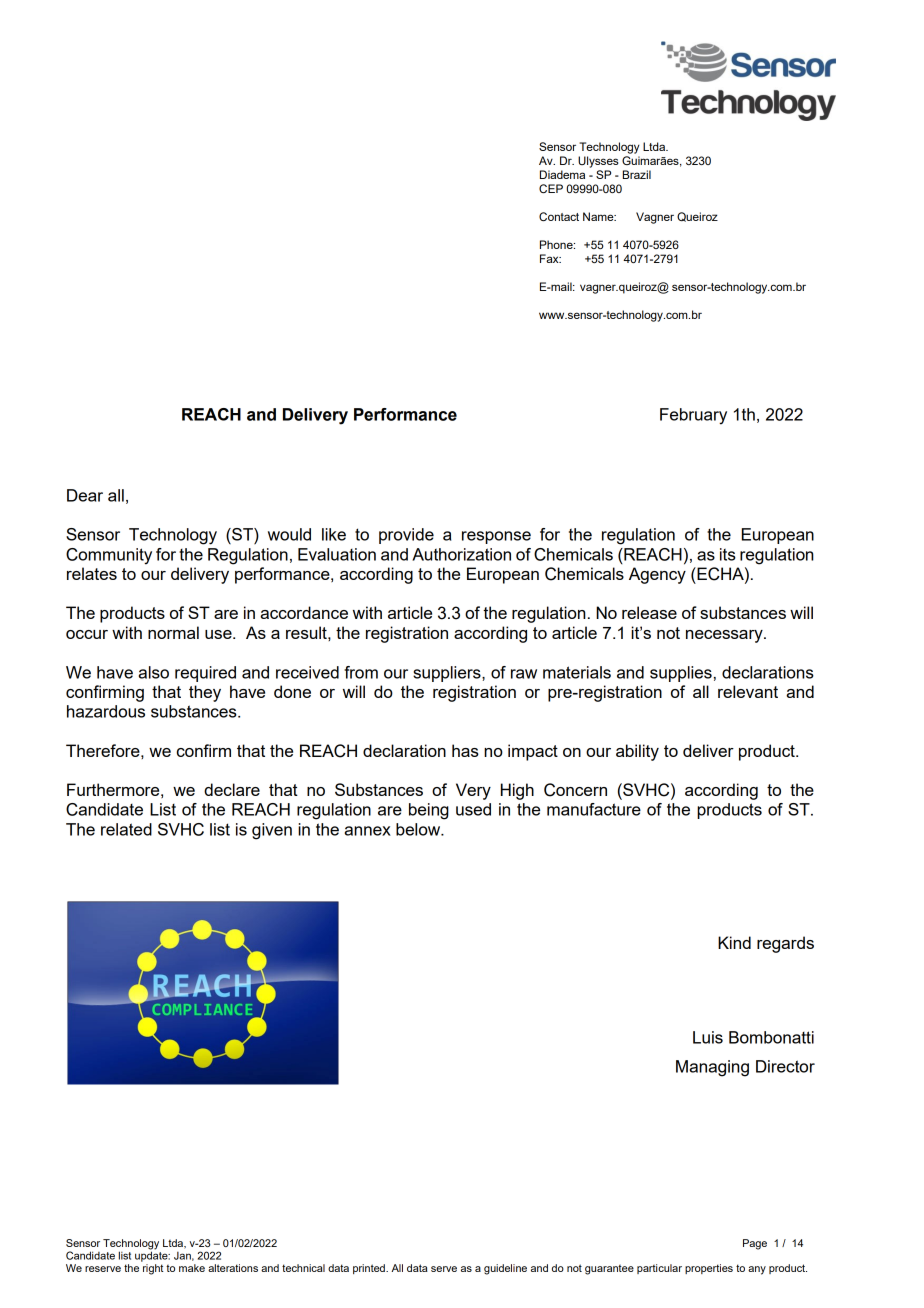  Describe the element at coordinates (465, 750) in the document. I see `has` at that location.
